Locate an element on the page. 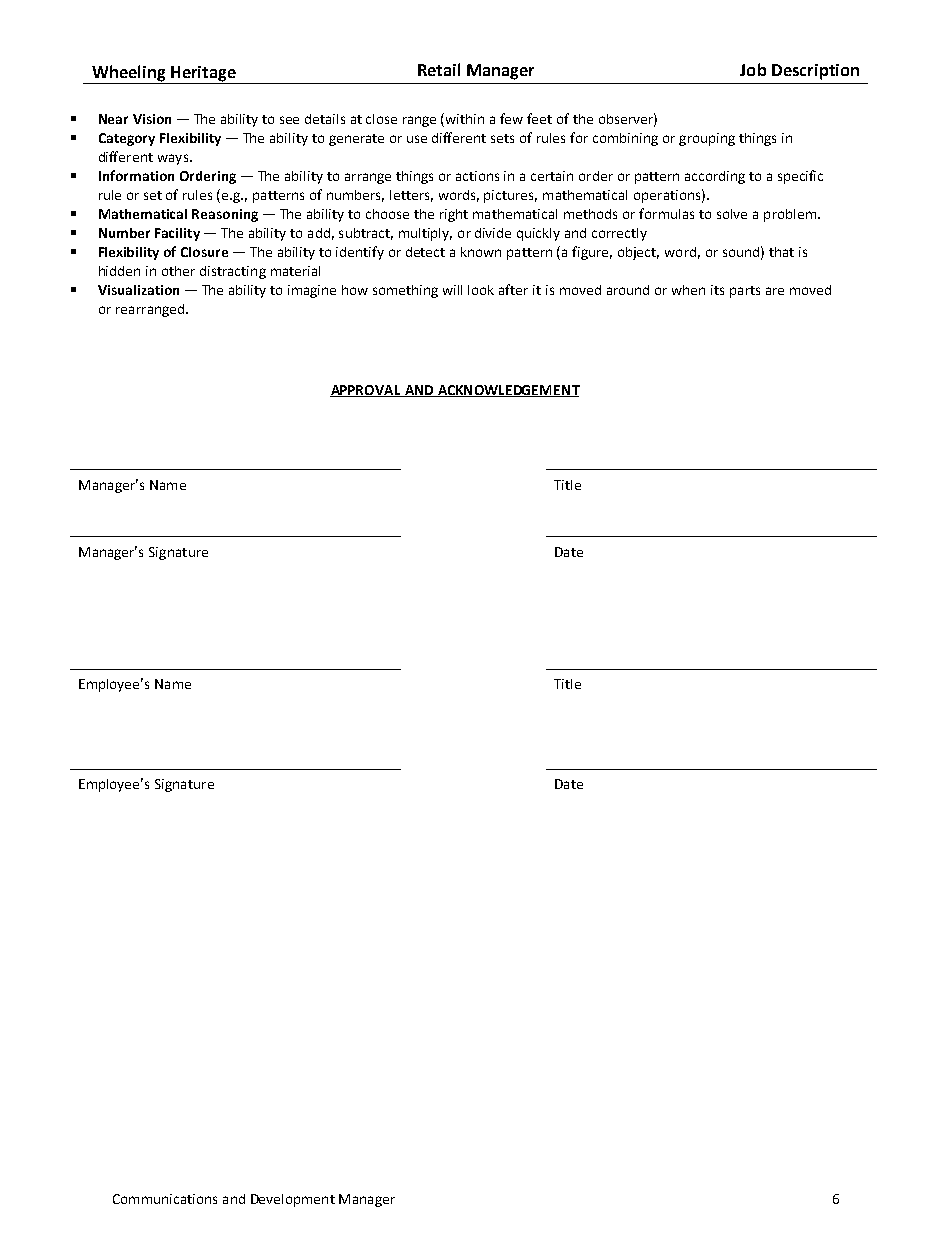  Heritage is located at coordinates (203, 75).
